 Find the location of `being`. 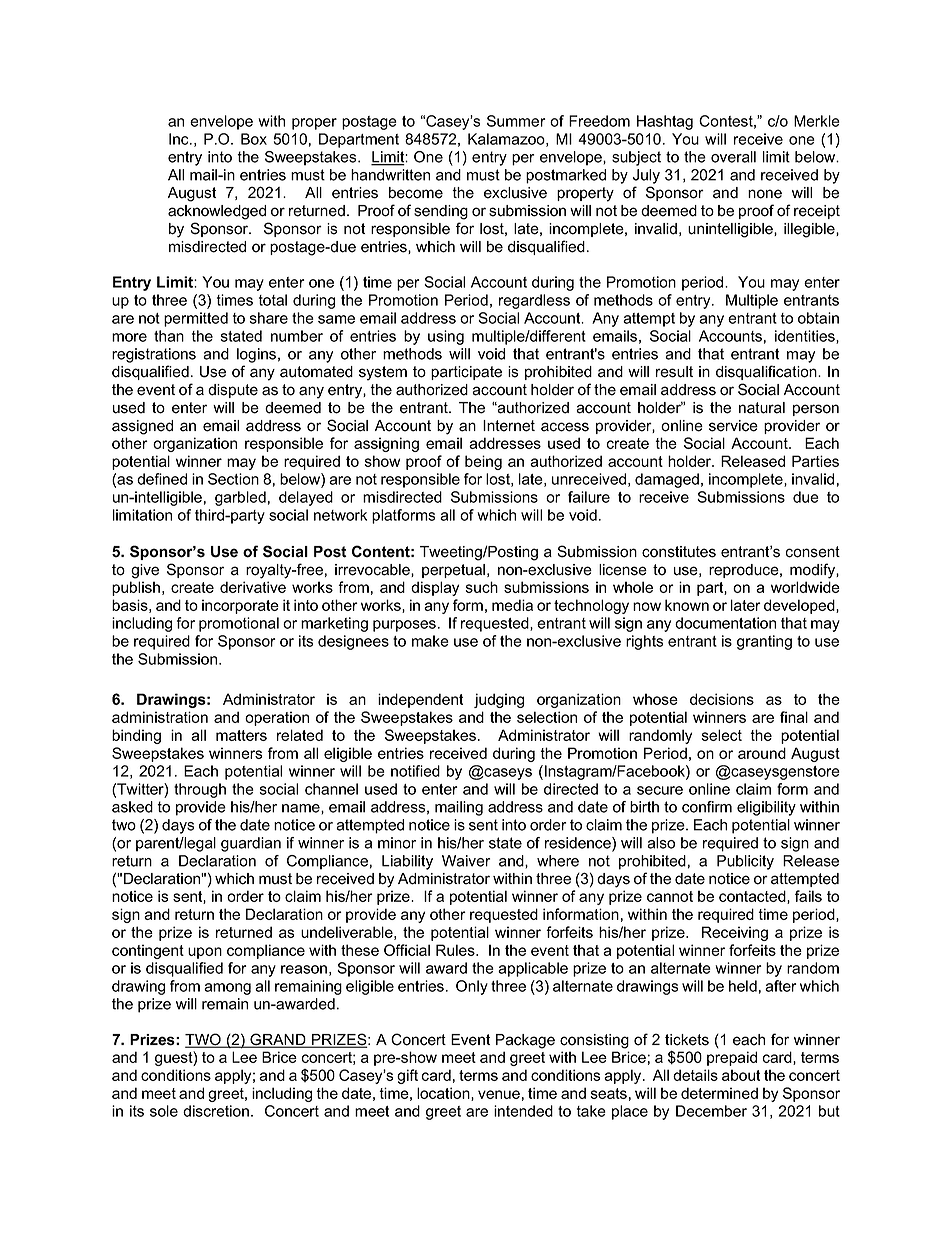

being is located at coordinates (483, 462).
